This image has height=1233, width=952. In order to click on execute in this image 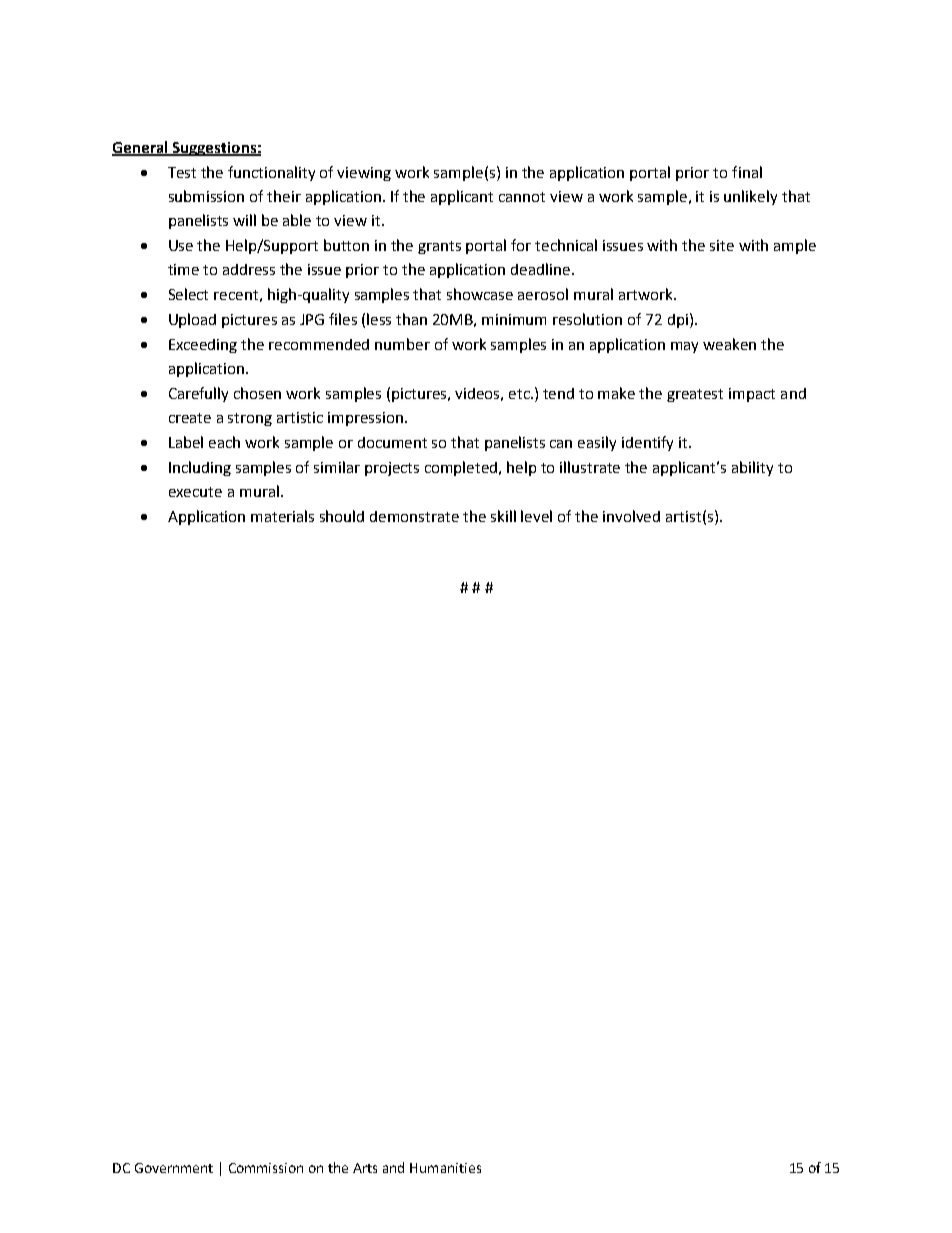, I will do `click(195, 492)`.
